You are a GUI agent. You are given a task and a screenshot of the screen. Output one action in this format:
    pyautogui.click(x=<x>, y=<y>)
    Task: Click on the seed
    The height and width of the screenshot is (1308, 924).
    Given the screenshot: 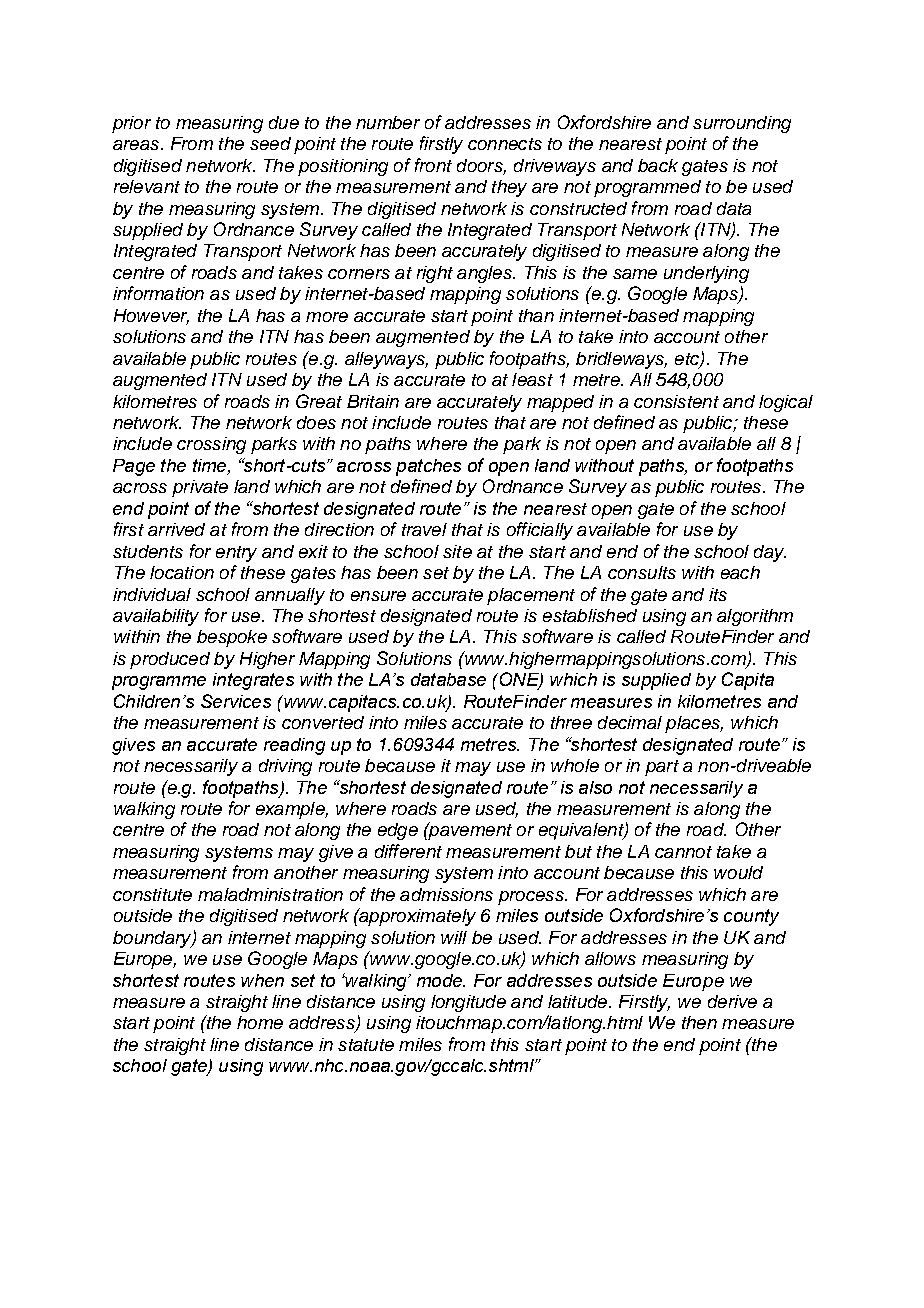 What is the action you would take?
    pyautogui.click(x=270, y=143)
